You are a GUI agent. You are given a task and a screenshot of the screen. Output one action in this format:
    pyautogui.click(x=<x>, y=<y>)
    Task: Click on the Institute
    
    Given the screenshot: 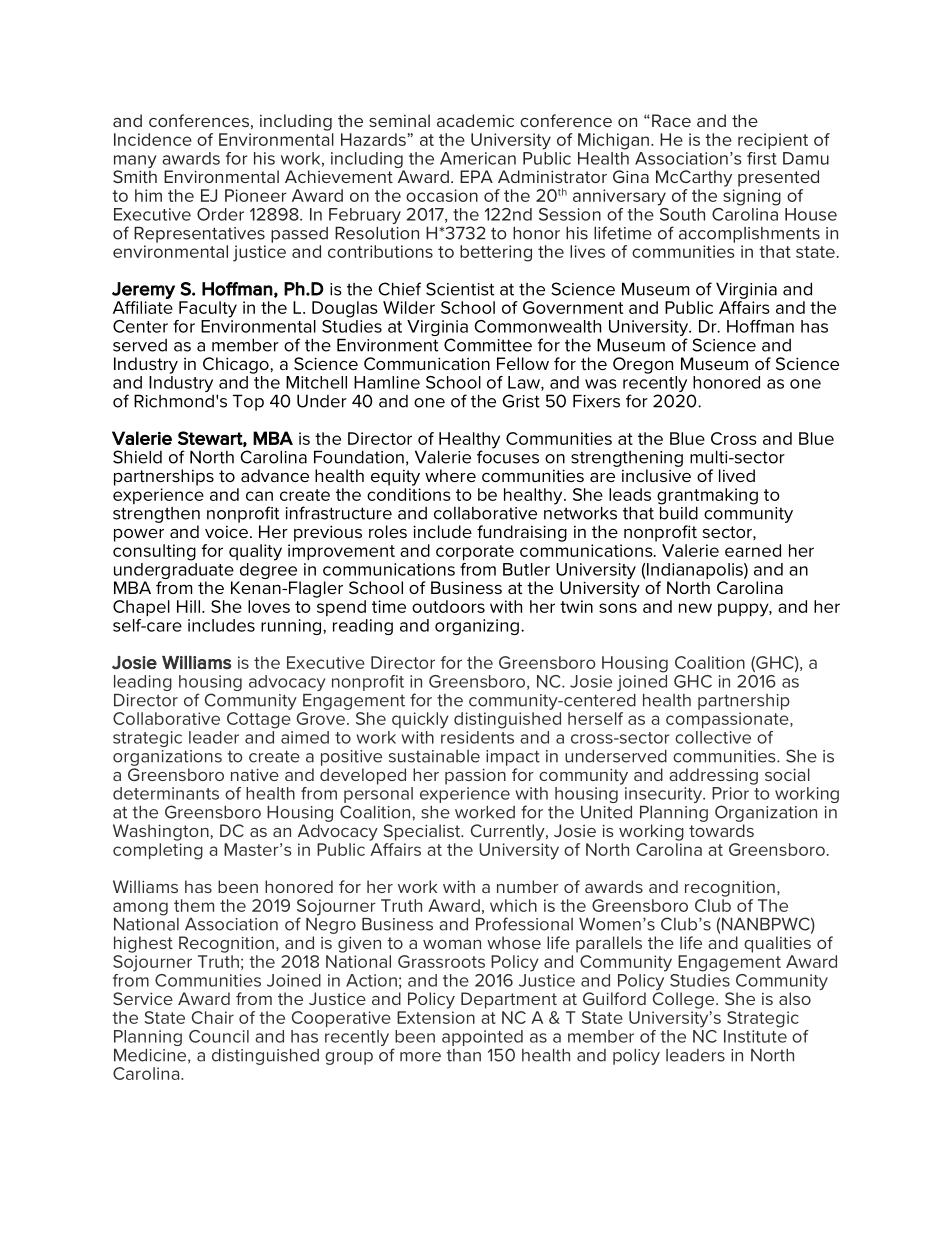 What is the action you would take?
    pyautogui.click(x=755, y=1036)
